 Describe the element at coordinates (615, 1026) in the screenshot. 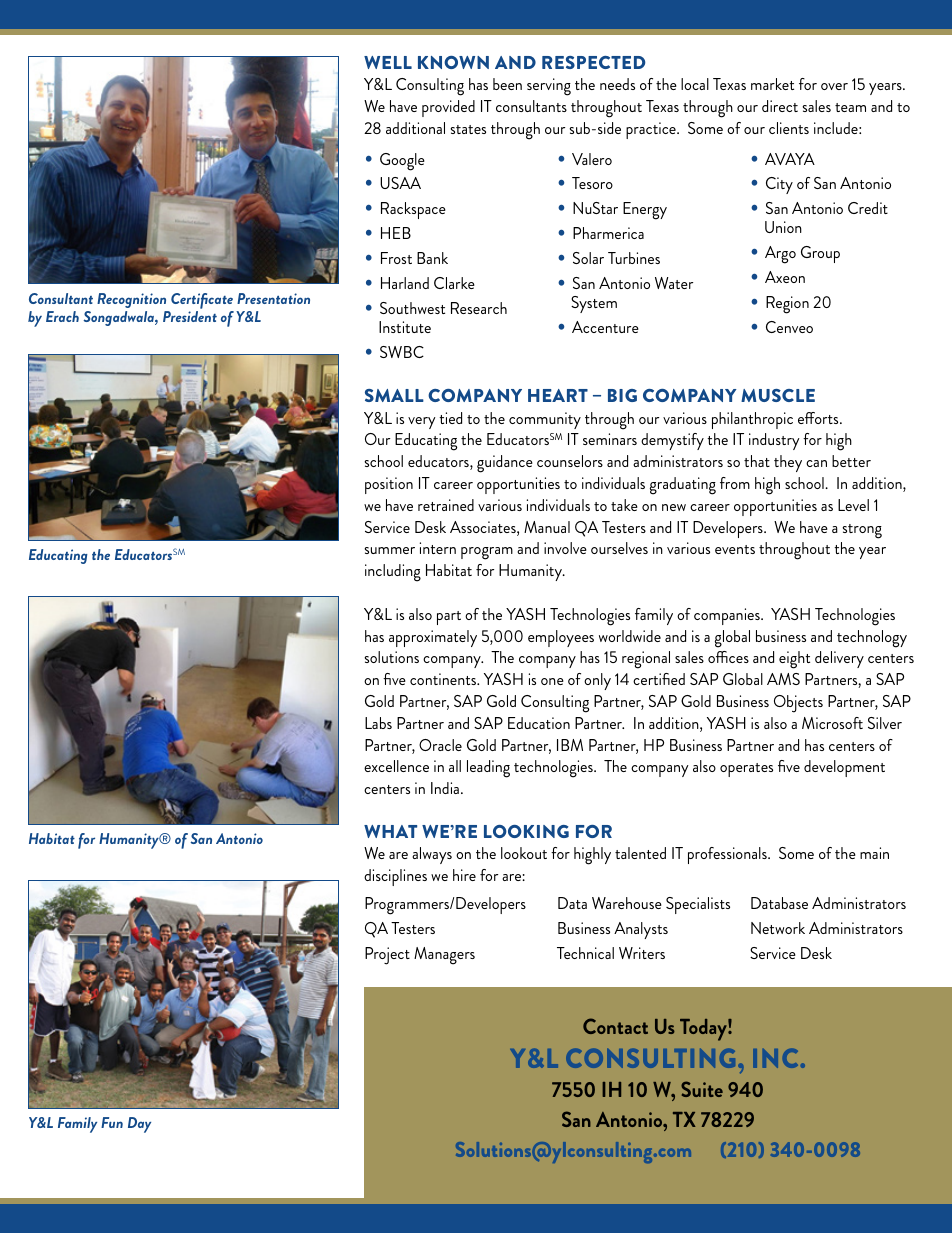

I see `Contact` at that location.
